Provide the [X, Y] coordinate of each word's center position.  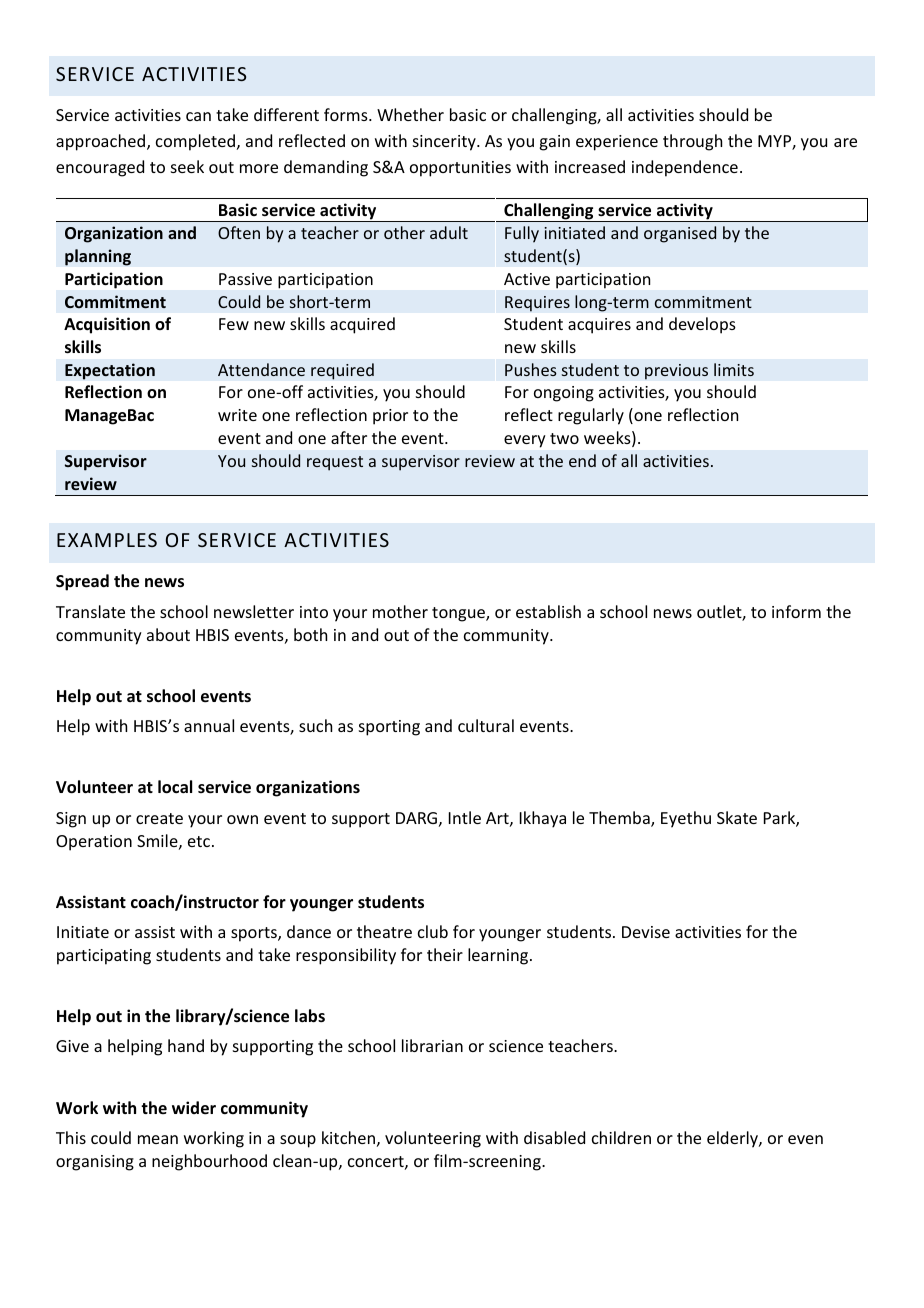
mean [158, 1139]
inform [796, 611]
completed [195, 142]
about [168, 634]
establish [548, 611]
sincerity [445, 143]
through [692, 142]
